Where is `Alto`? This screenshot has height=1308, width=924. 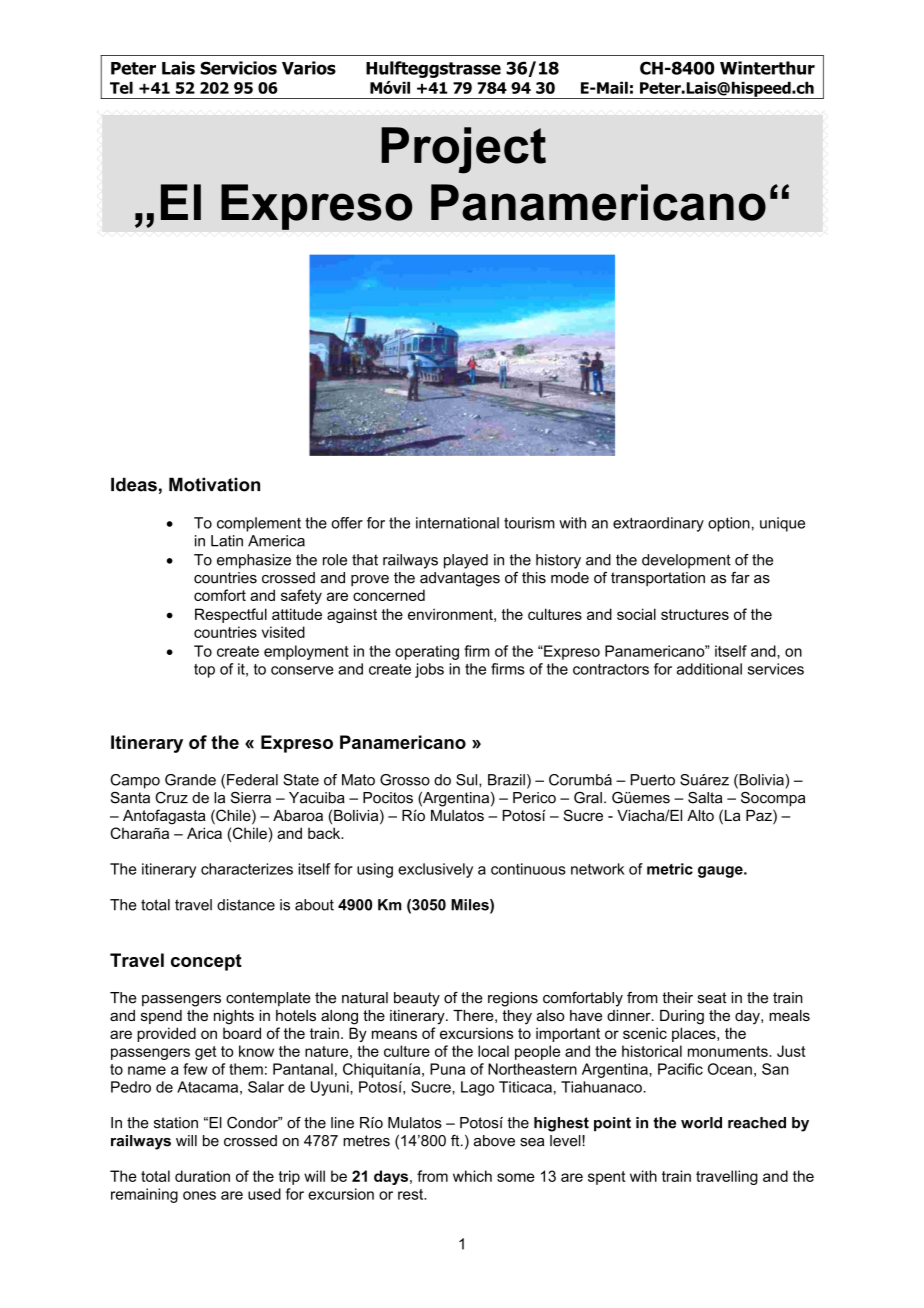
Alto is located at coordinates (700, 815).
